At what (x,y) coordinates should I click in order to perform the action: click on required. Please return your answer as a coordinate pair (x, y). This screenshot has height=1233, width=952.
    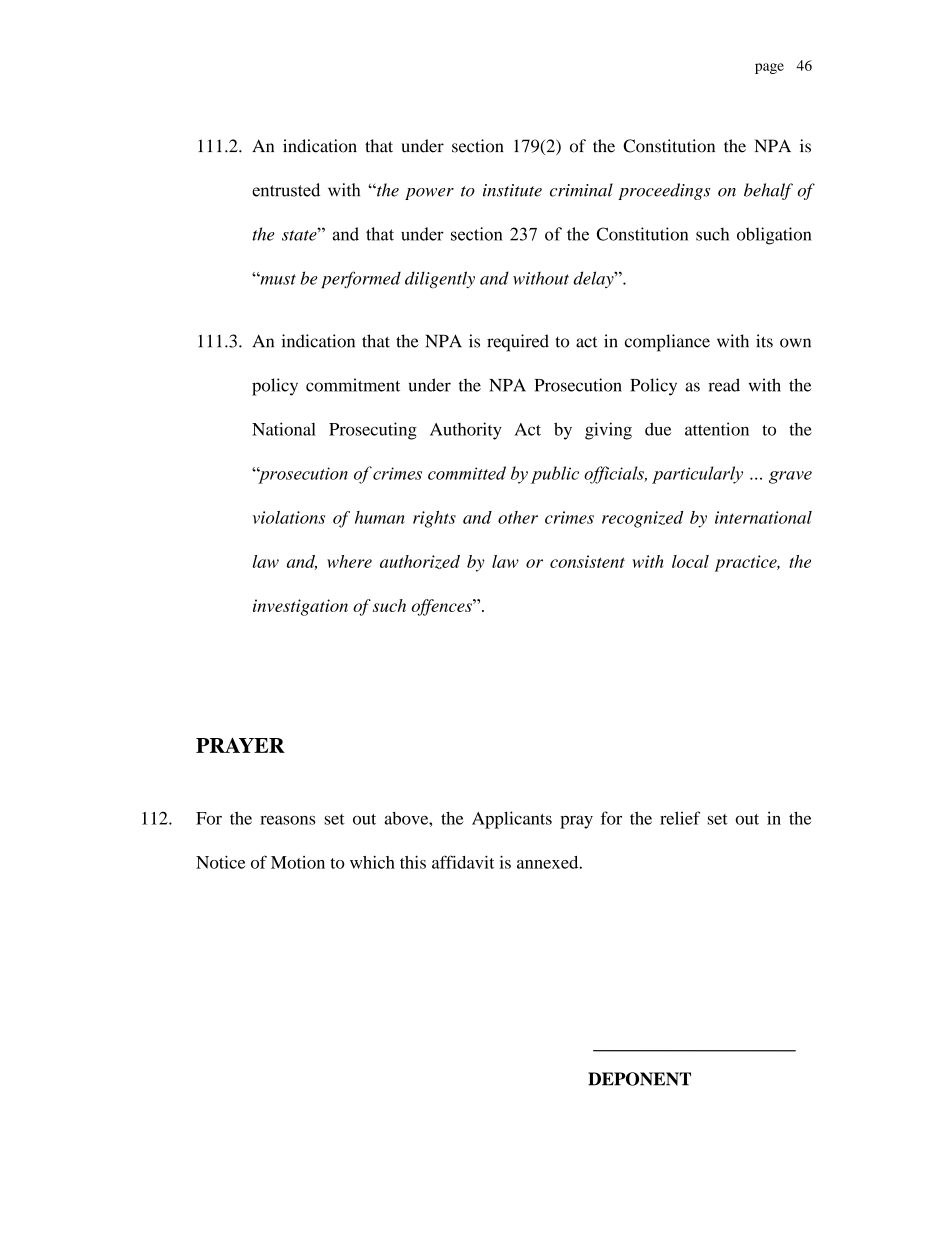
    Looking at the image, I should click on (518, 343).
